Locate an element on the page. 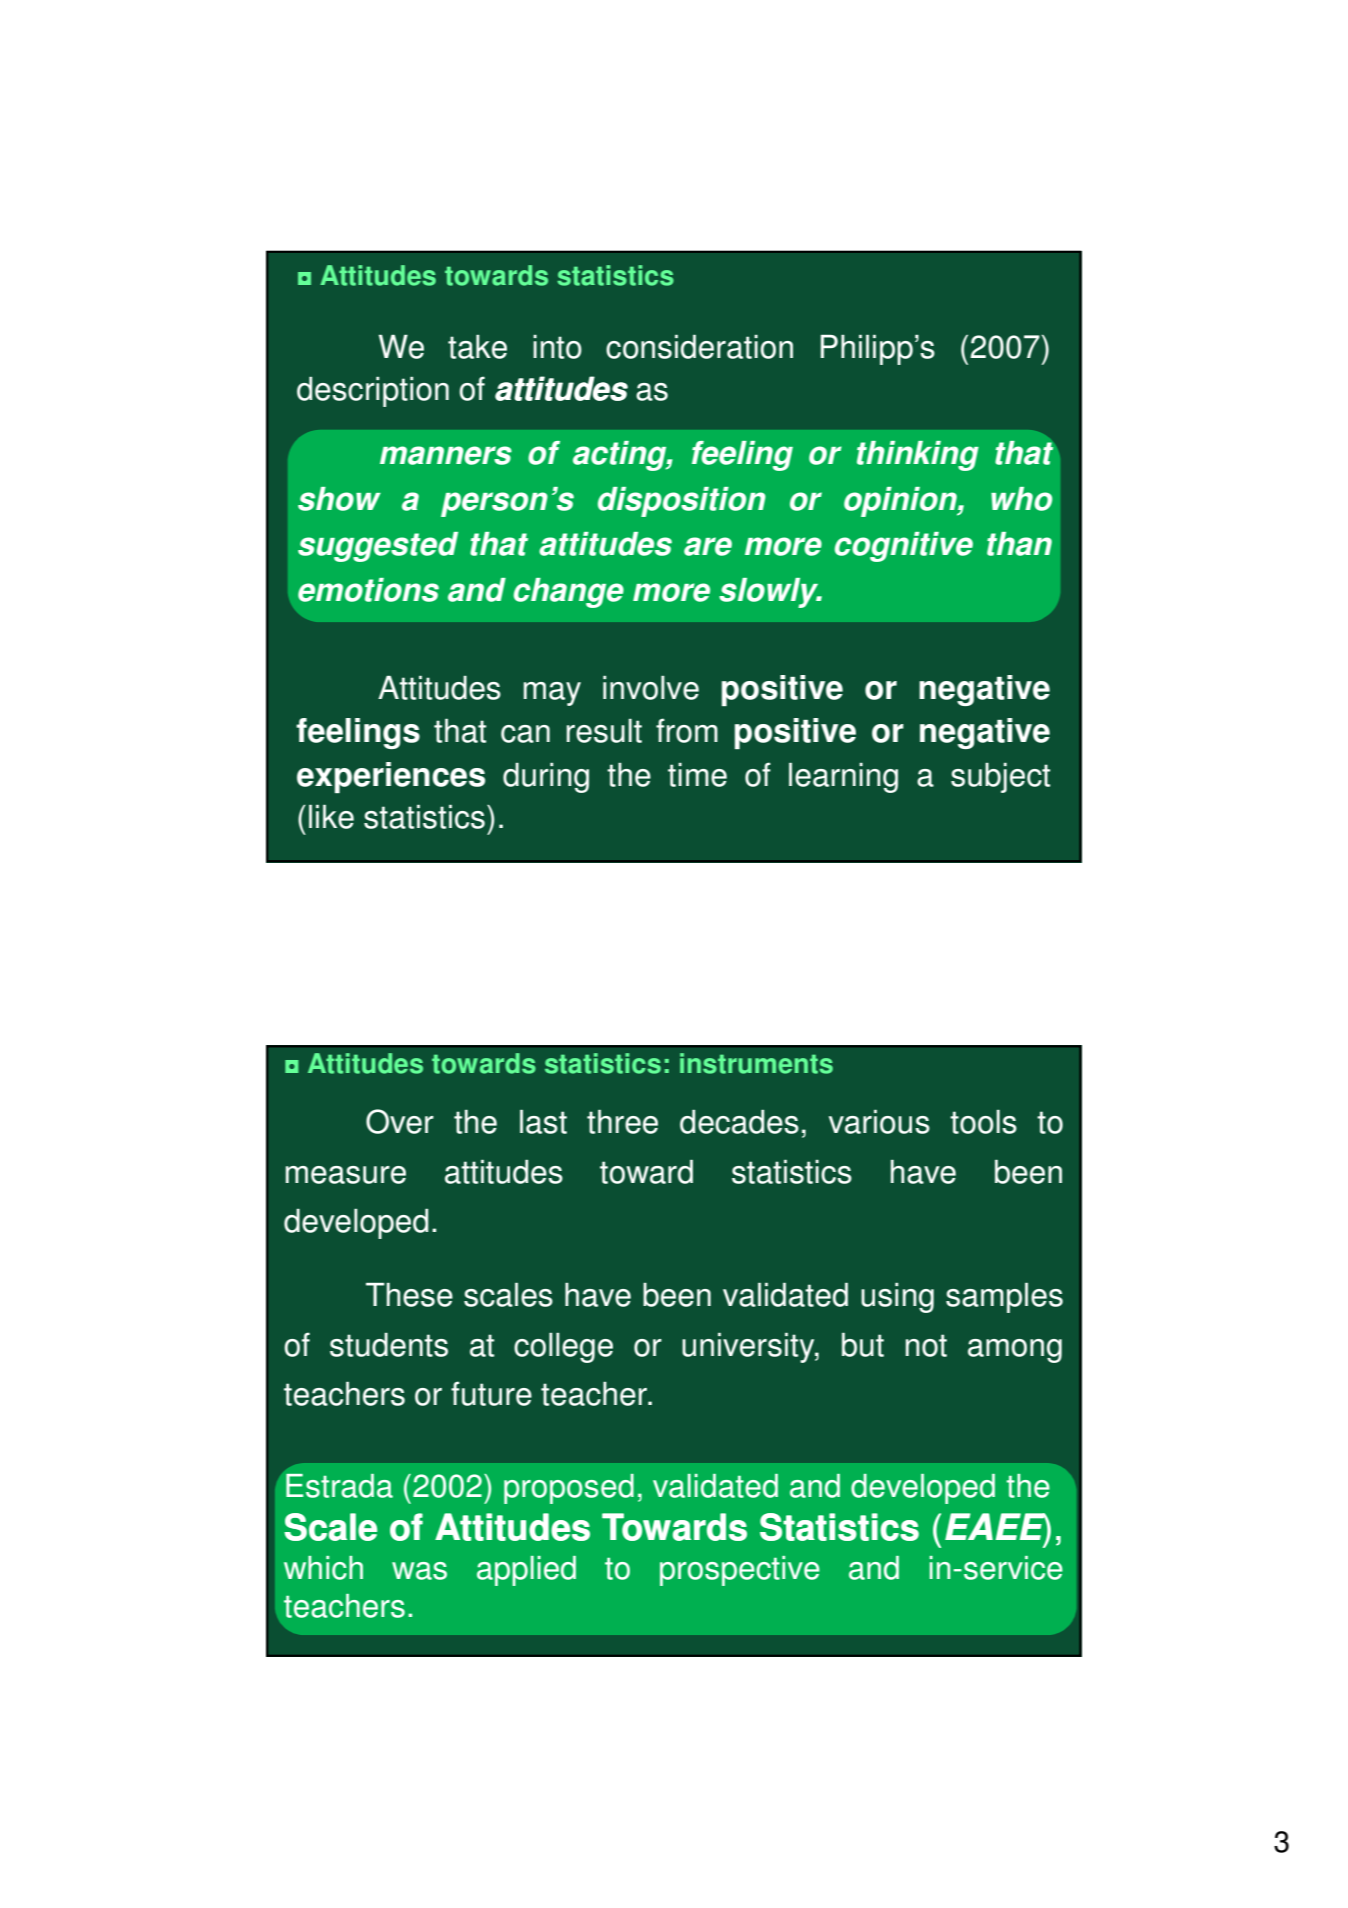  consideration is located at coordinates (699, 347).
